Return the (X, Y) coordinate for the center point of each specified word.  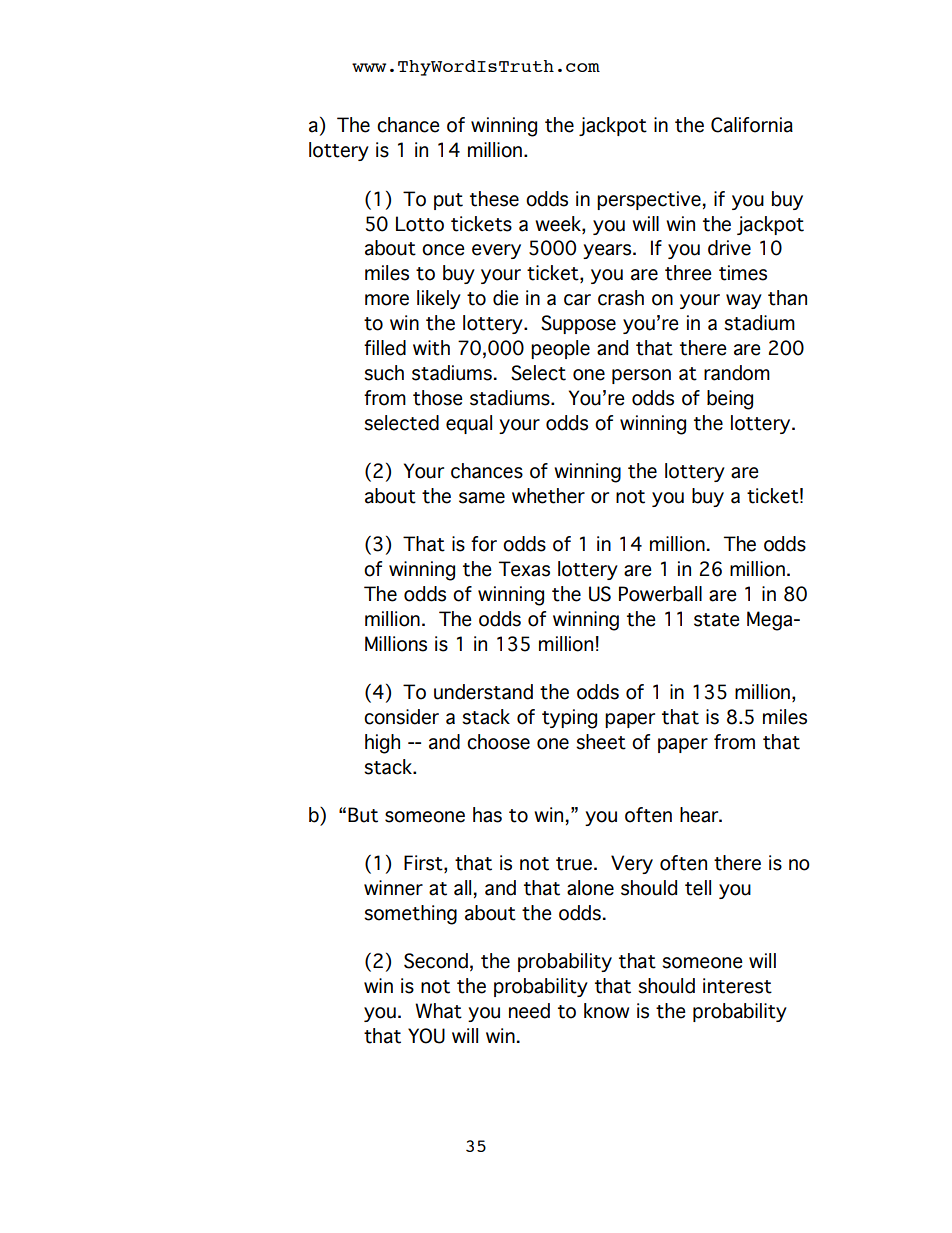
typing (569, 719)
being (730, 400)
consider (401, 717)
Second (436, 961)
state (717, 620)
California (752, 125)
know (606, 1011)
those (438, 398)
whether (548, 496)
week (559, 224)
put (448, 201)
